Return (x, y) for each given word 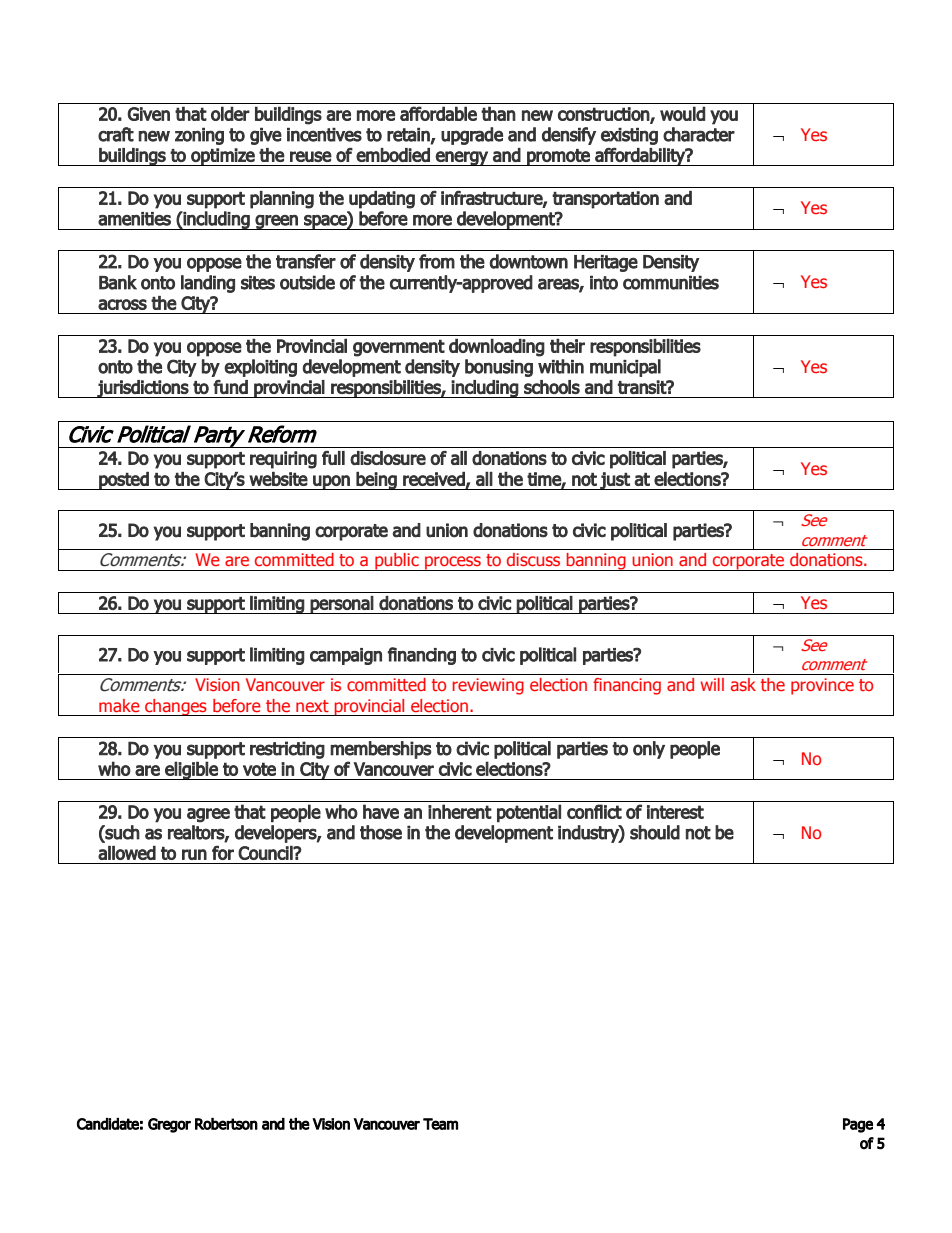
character (699, 134)
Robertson (226, 1124)
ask (743, 684)
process (453, 563)
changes (176, 707)
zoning (199, 136)
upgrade (472, 136)
